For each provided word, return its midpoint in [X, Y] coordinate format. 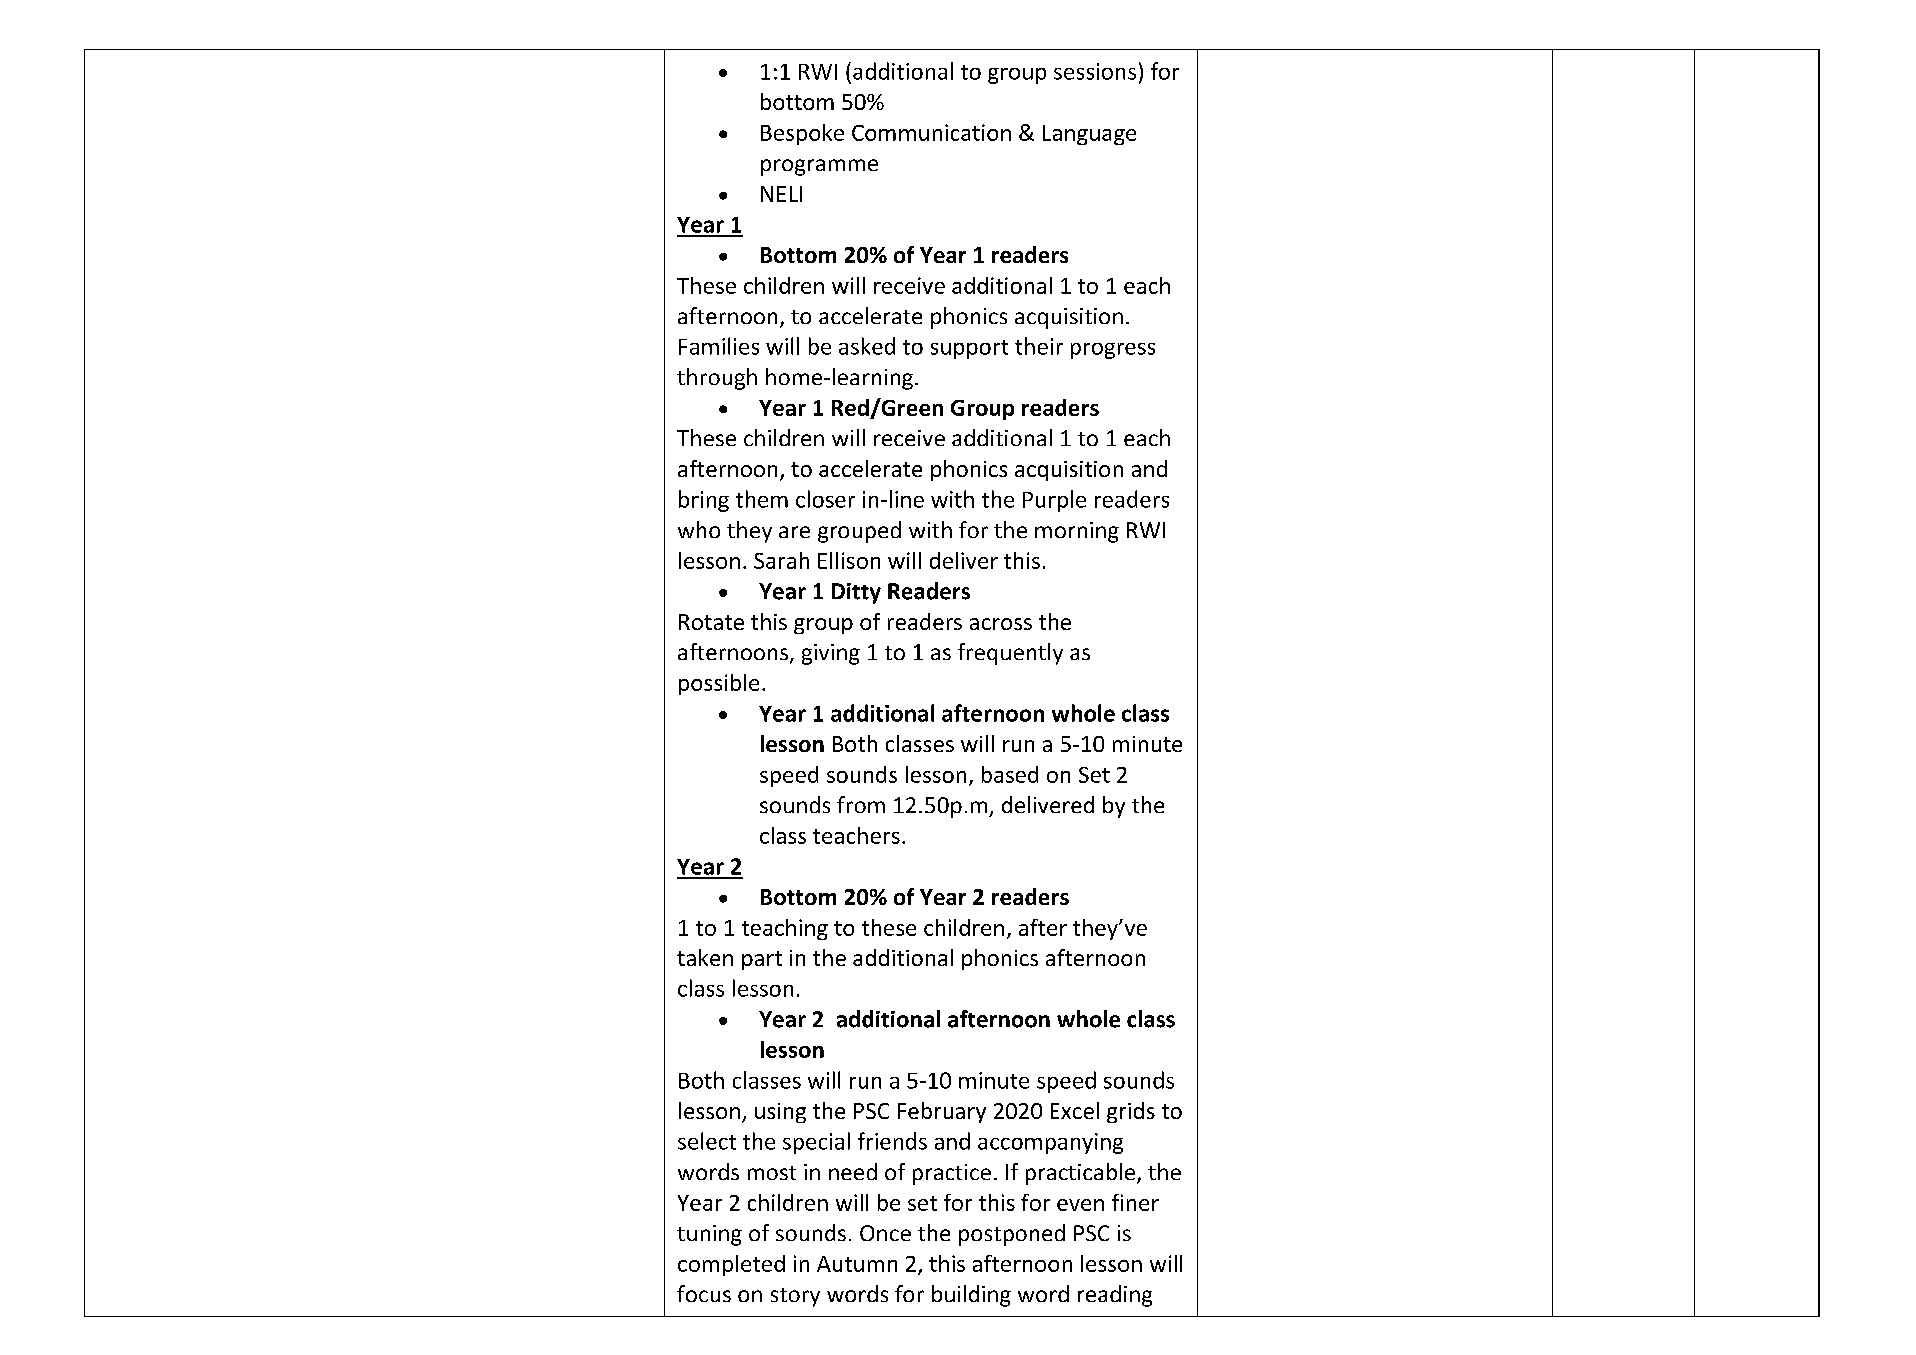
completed [731, 1265]
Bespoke [802, 134]
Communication [931, 132]
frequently [1010, 654]
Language [1089, 135]
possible [719, 684]
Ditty [856, 593]
